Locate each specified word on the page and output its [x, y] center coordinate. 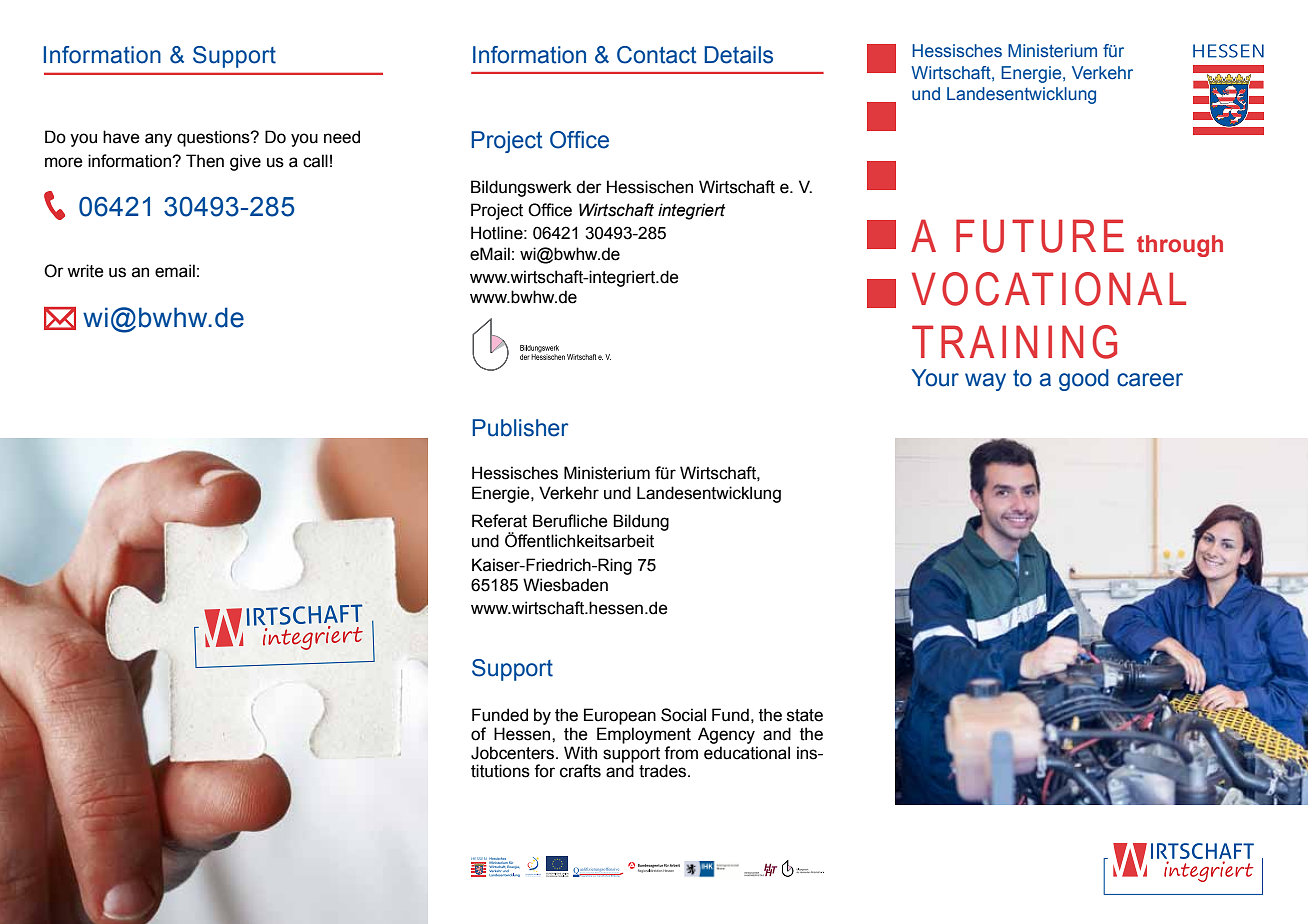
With [580, 753]
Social [683, 715]
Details [738, 55]
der [589, 187]
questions [214, 138]
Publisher [520, 428]
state [805, 715]
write [85, 271]
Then [205, 161]
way [985, 382]
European [620, 716]
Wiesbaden [565, 585]
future [1040, 236]
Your [935, 378]
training [1014, 342]
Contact [657, 55]
